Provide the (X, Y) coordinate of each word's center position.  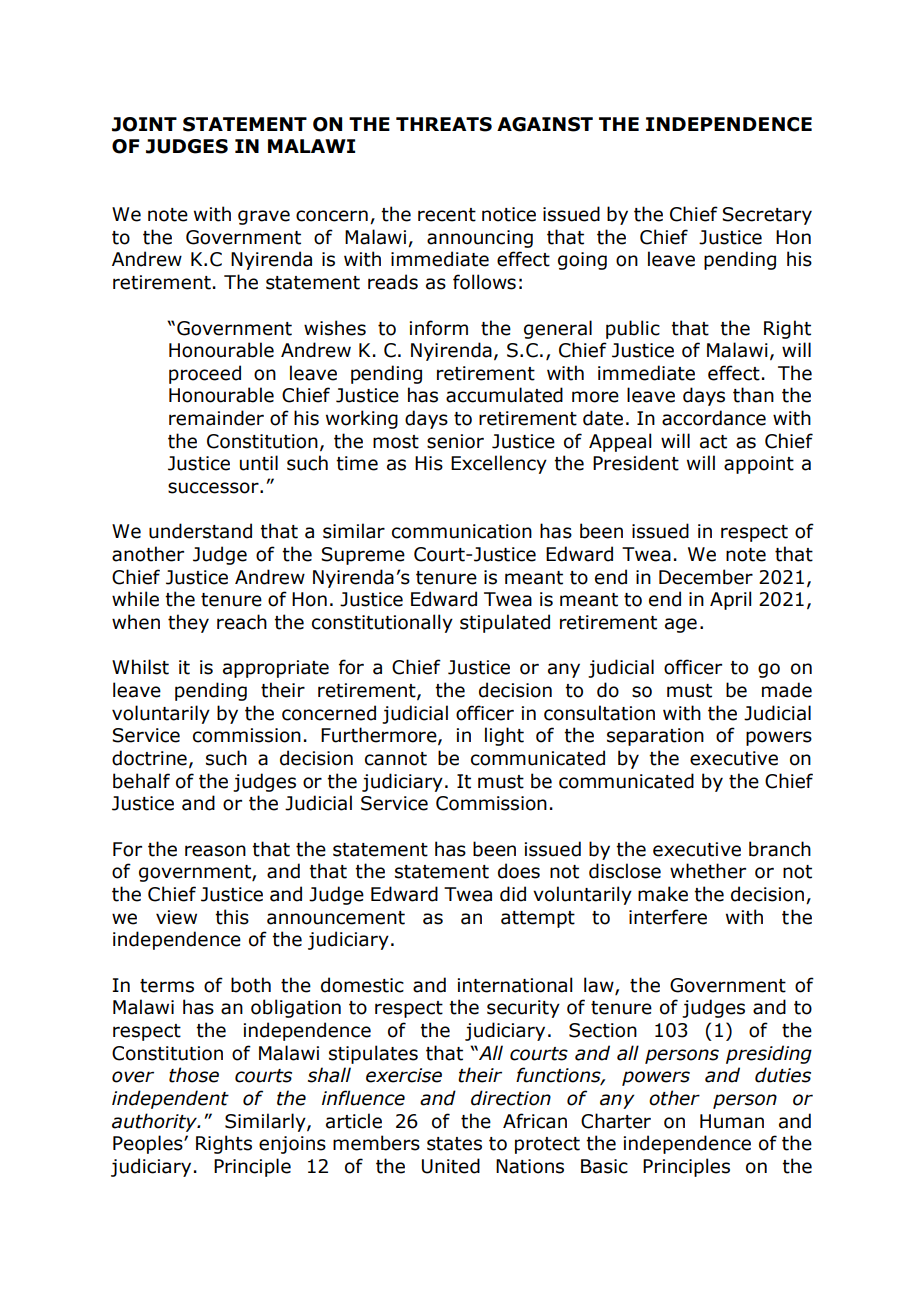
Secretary (767, 216)
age (681, 625)
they (188, 623)
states (454, 1144)
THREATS (444, 124)
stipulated (505, 623)
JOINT (144, 124)
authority (156, 1122)
